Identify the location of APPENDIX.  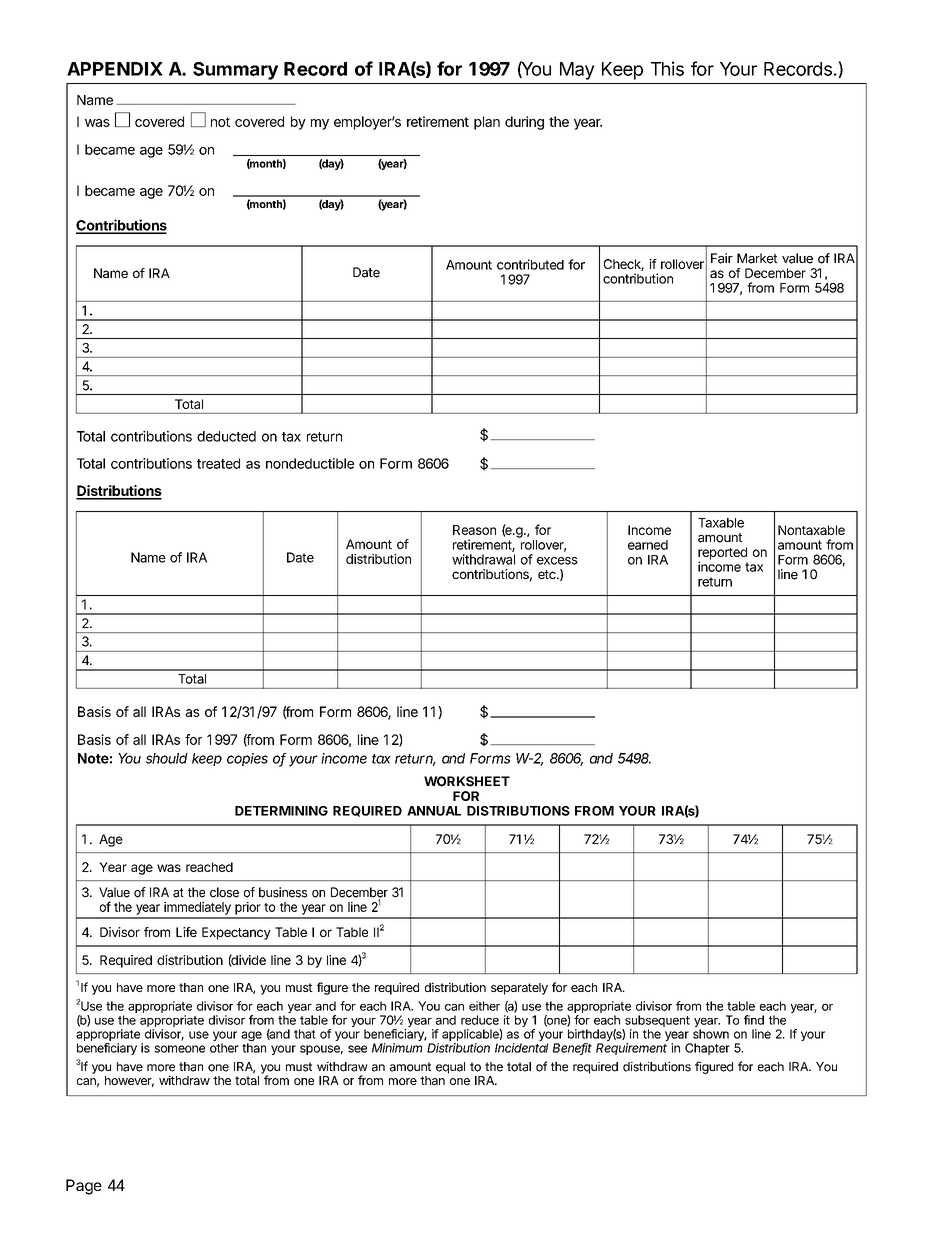
(115, 69).
